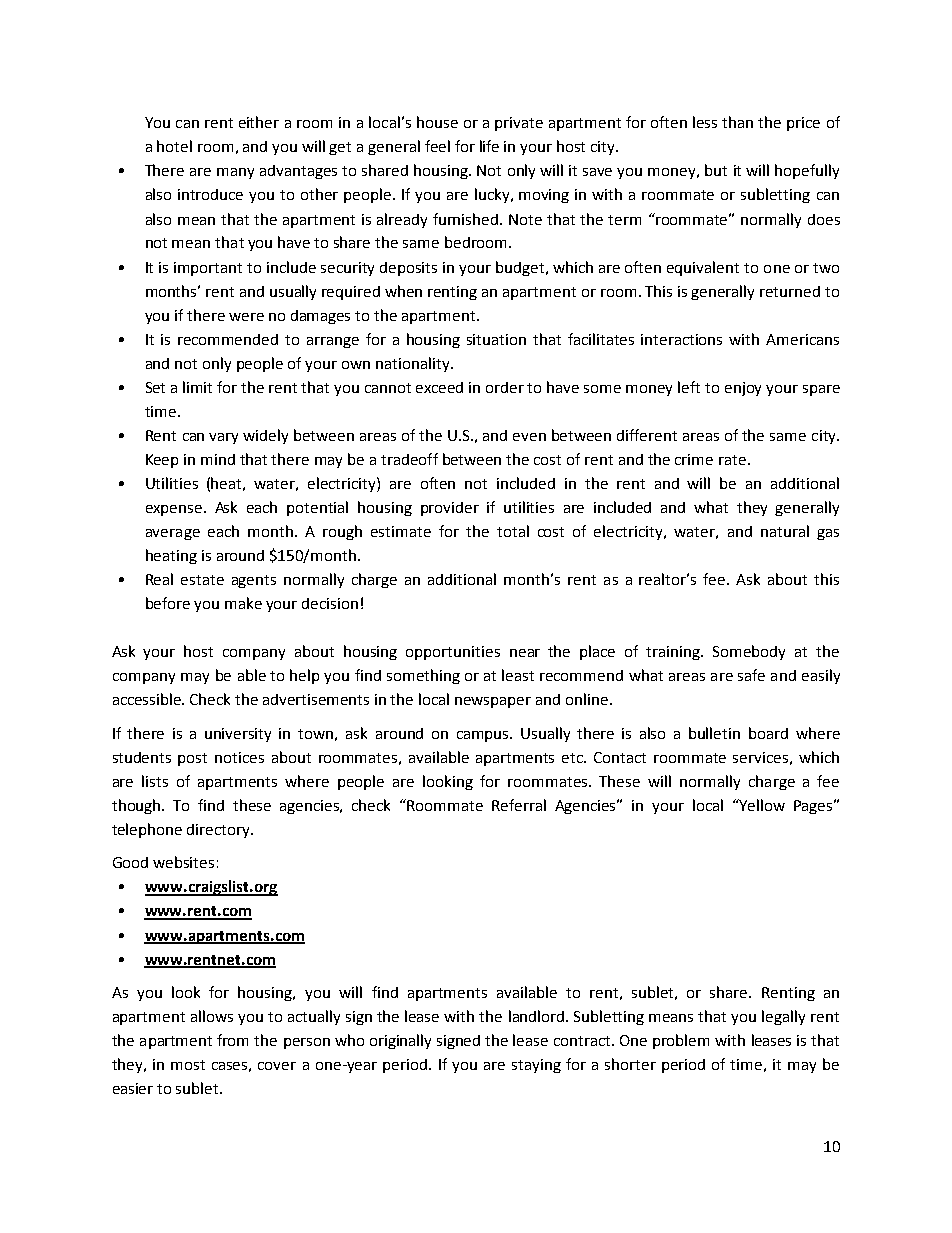  Describe the element at coordinates (243, 603) in the page. I see `make` at that location.
